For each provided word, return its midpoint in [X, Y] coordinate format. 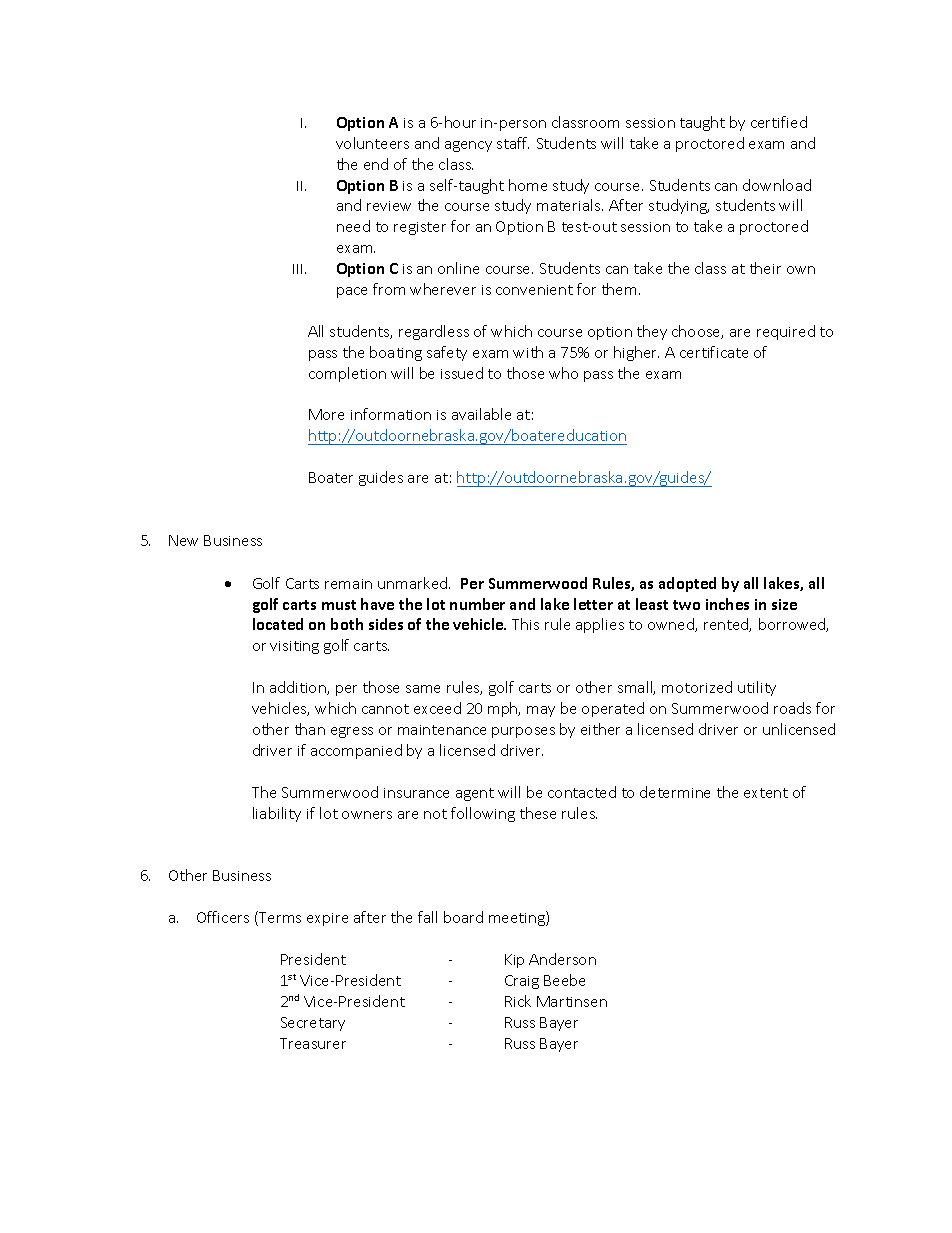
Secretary [313, 1024]
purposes [523, 732]
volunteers [372, 143]
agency [468, 146]
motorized [697, 687]
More [326, 414]
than [310, 729]
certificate [714, 352]
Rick [518, 1001]
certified [779, 122]
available [481, 414]
